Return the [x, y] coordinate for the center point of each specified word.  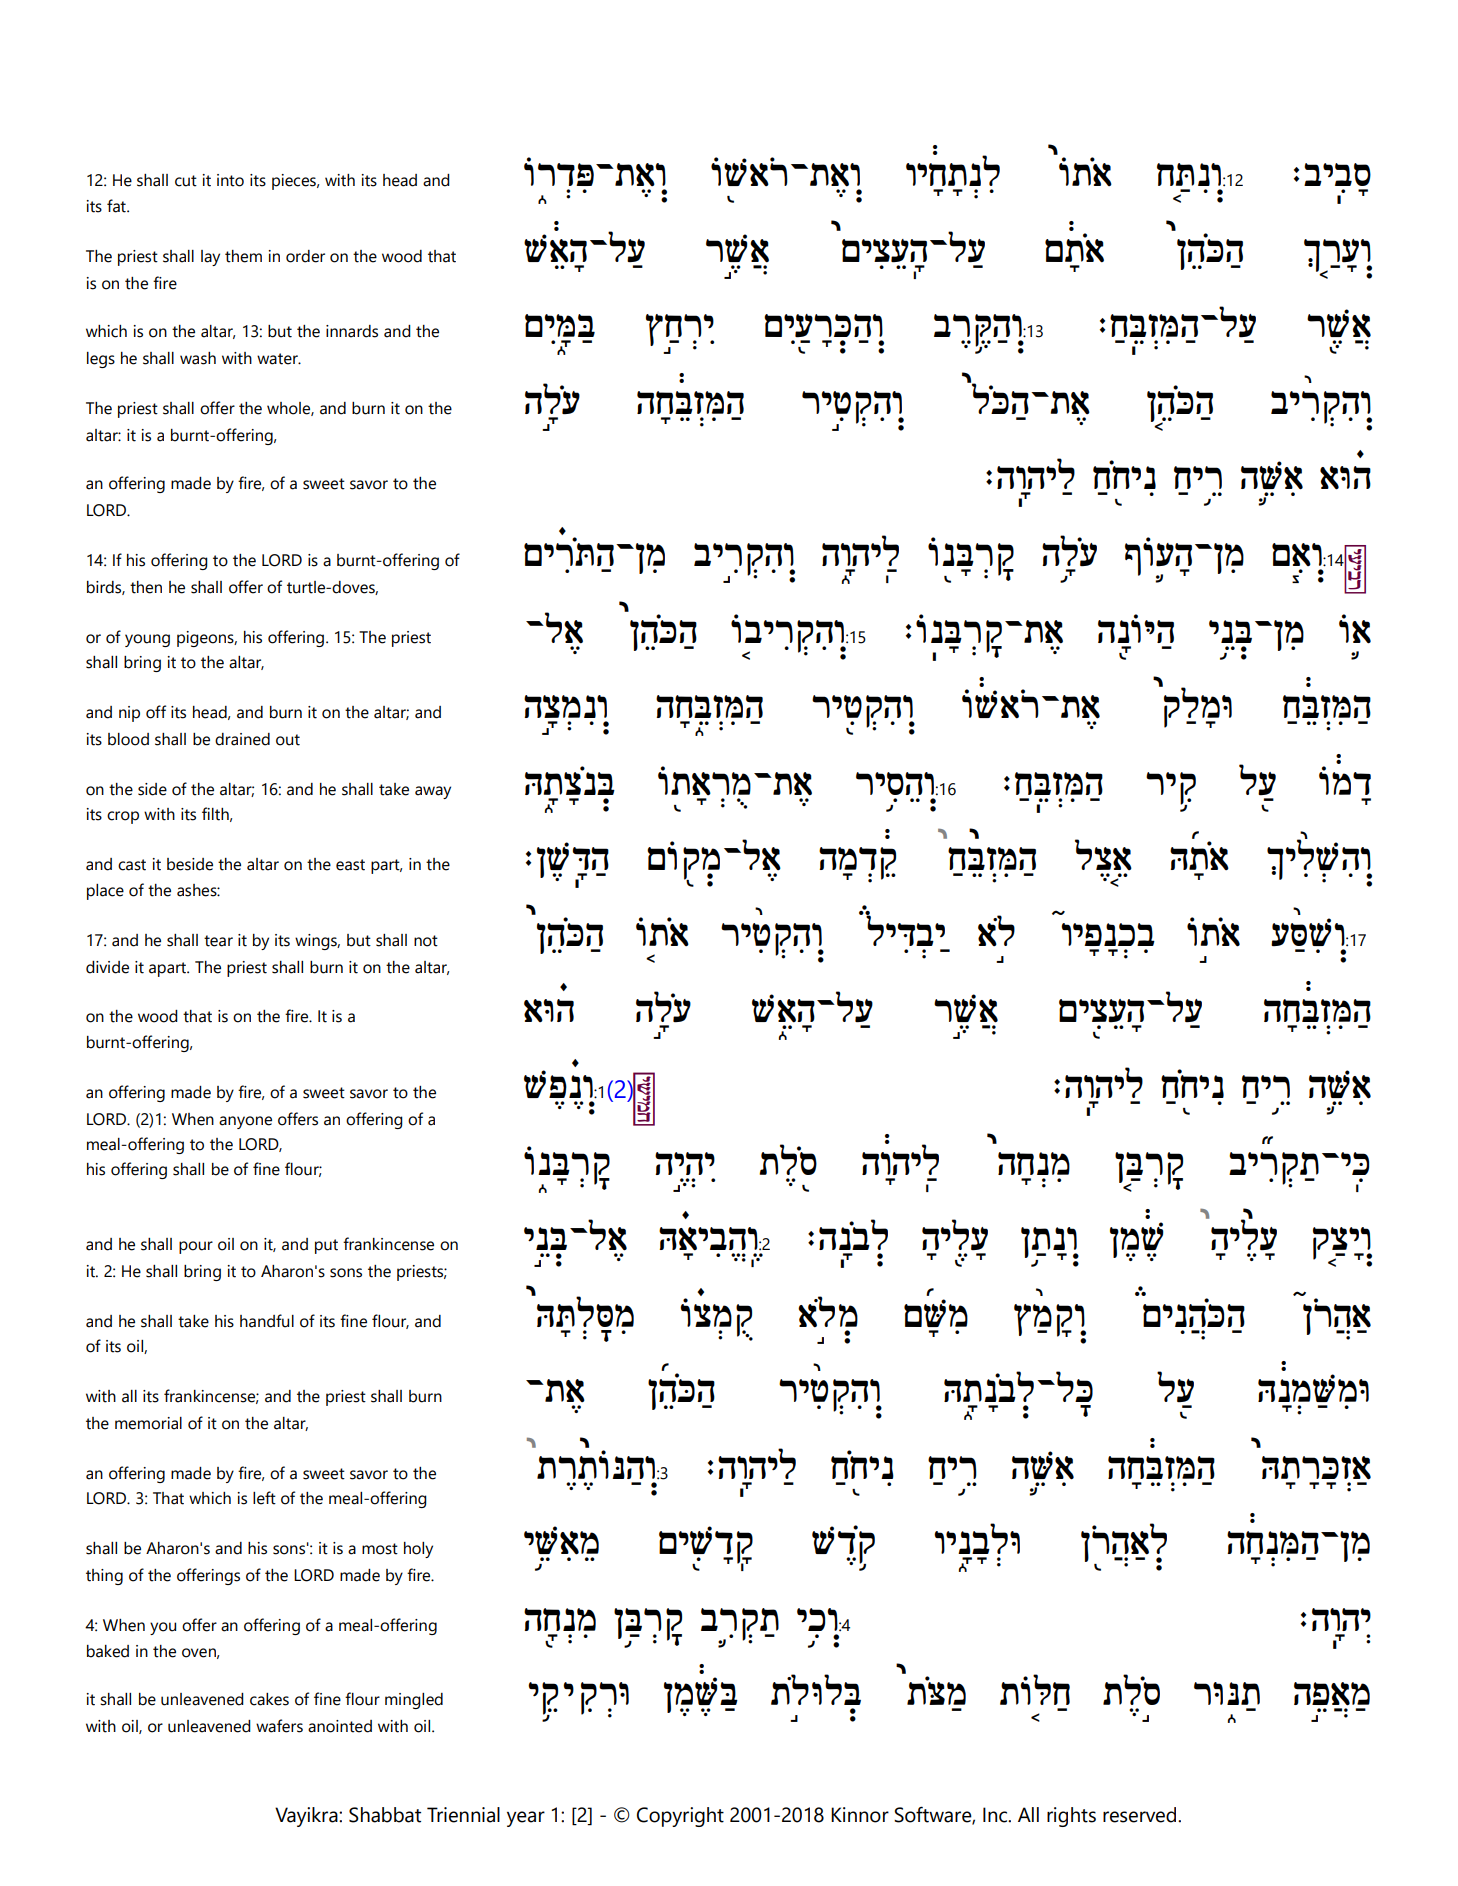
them [243, 256]
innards [352, 331]
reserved [1141, 1815]
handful [267, 1321]
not [426, 941]
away [433, 792]
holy [418, 1550]
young [147, 640]
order [305, 256]
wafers [279, 1726]
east [350, 865]
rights [1071, 1817]
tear [218, 941]
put [326, 1246]
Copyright [680, 1817]
